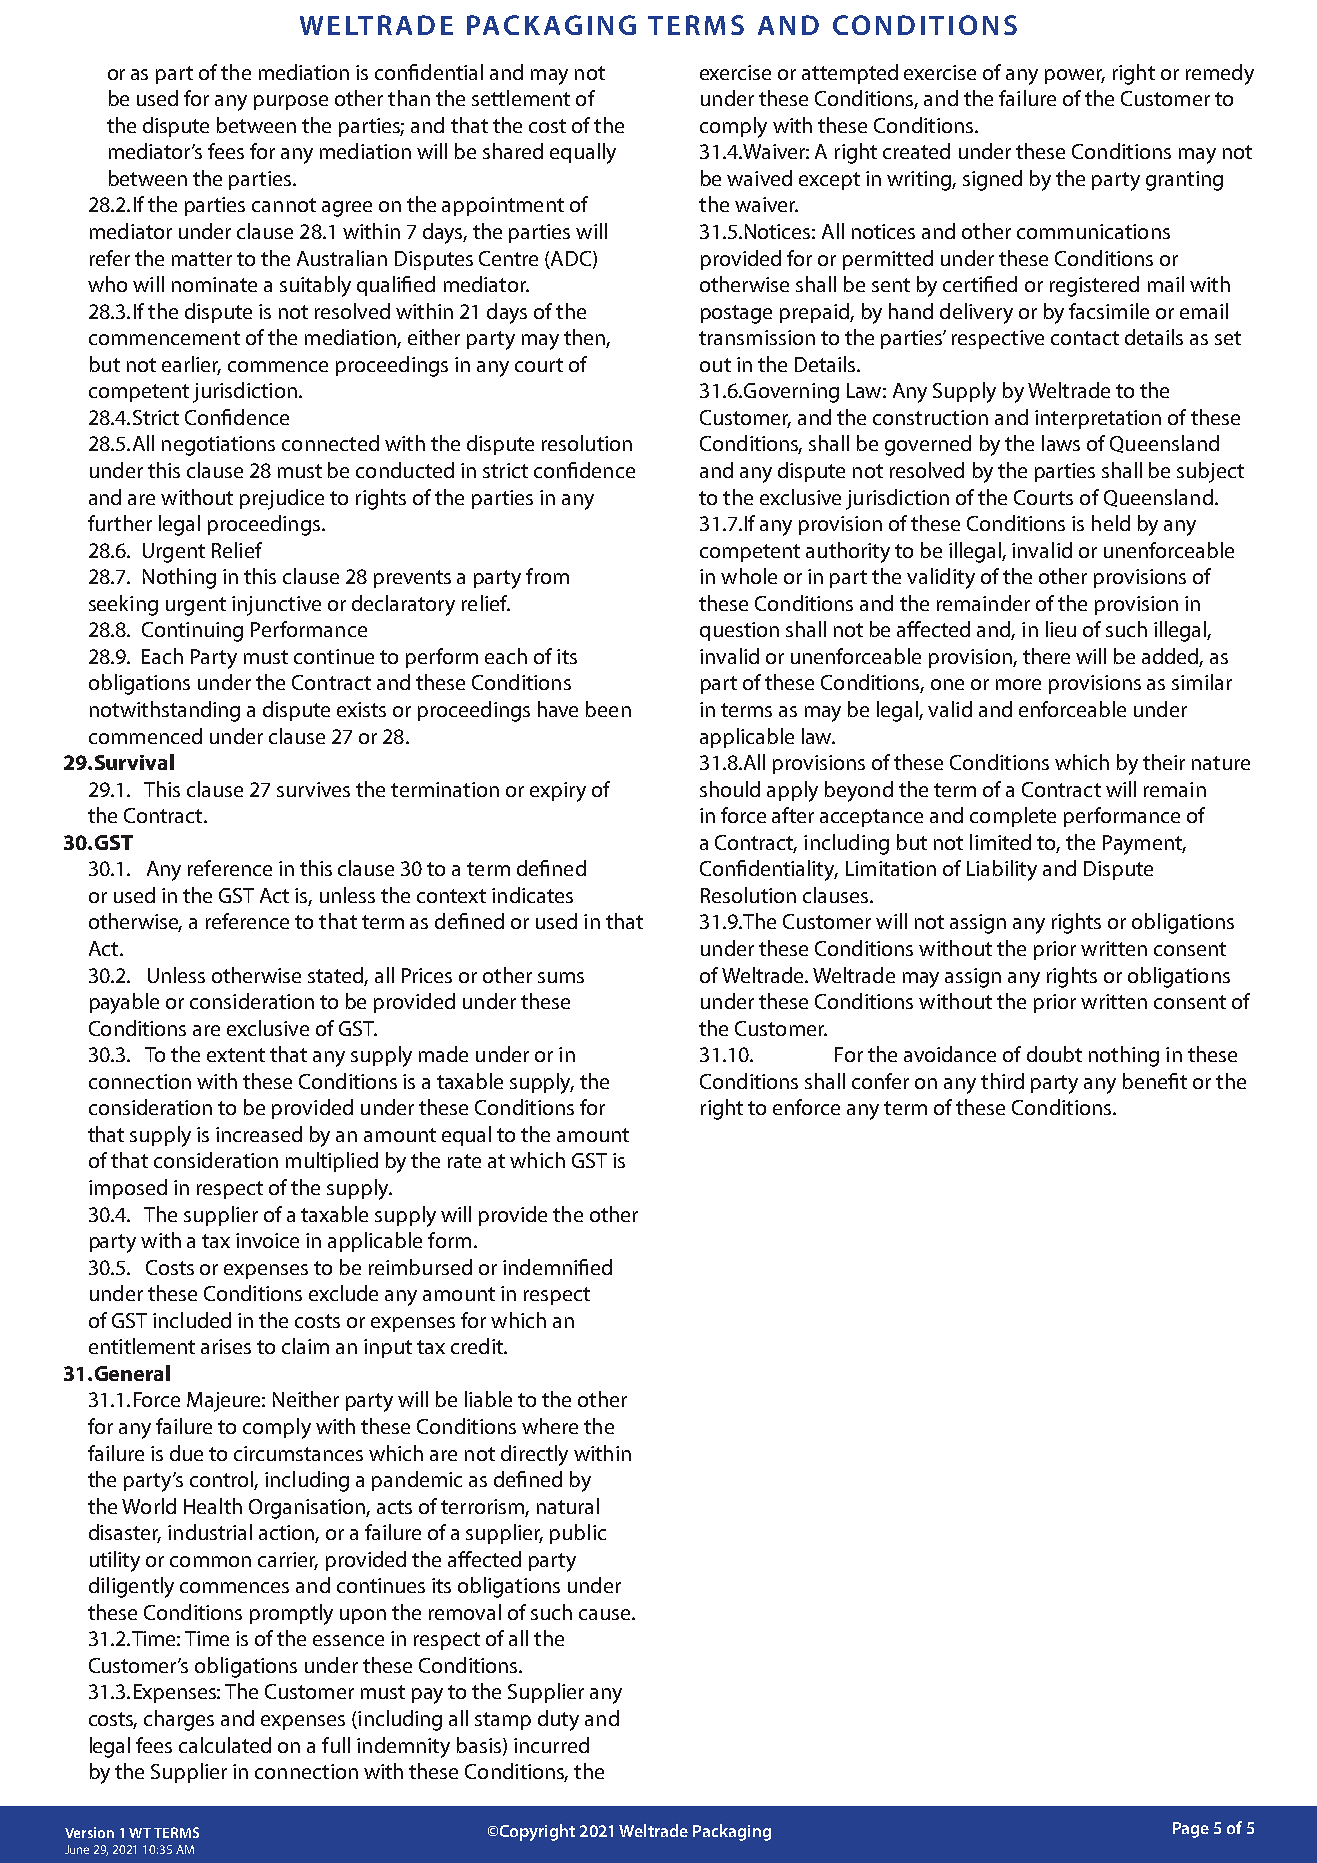 The image size is (1317, 1863). Describe the element at coordinates (1054, 1054) in the screenshot. I see `doubt` at that location.
